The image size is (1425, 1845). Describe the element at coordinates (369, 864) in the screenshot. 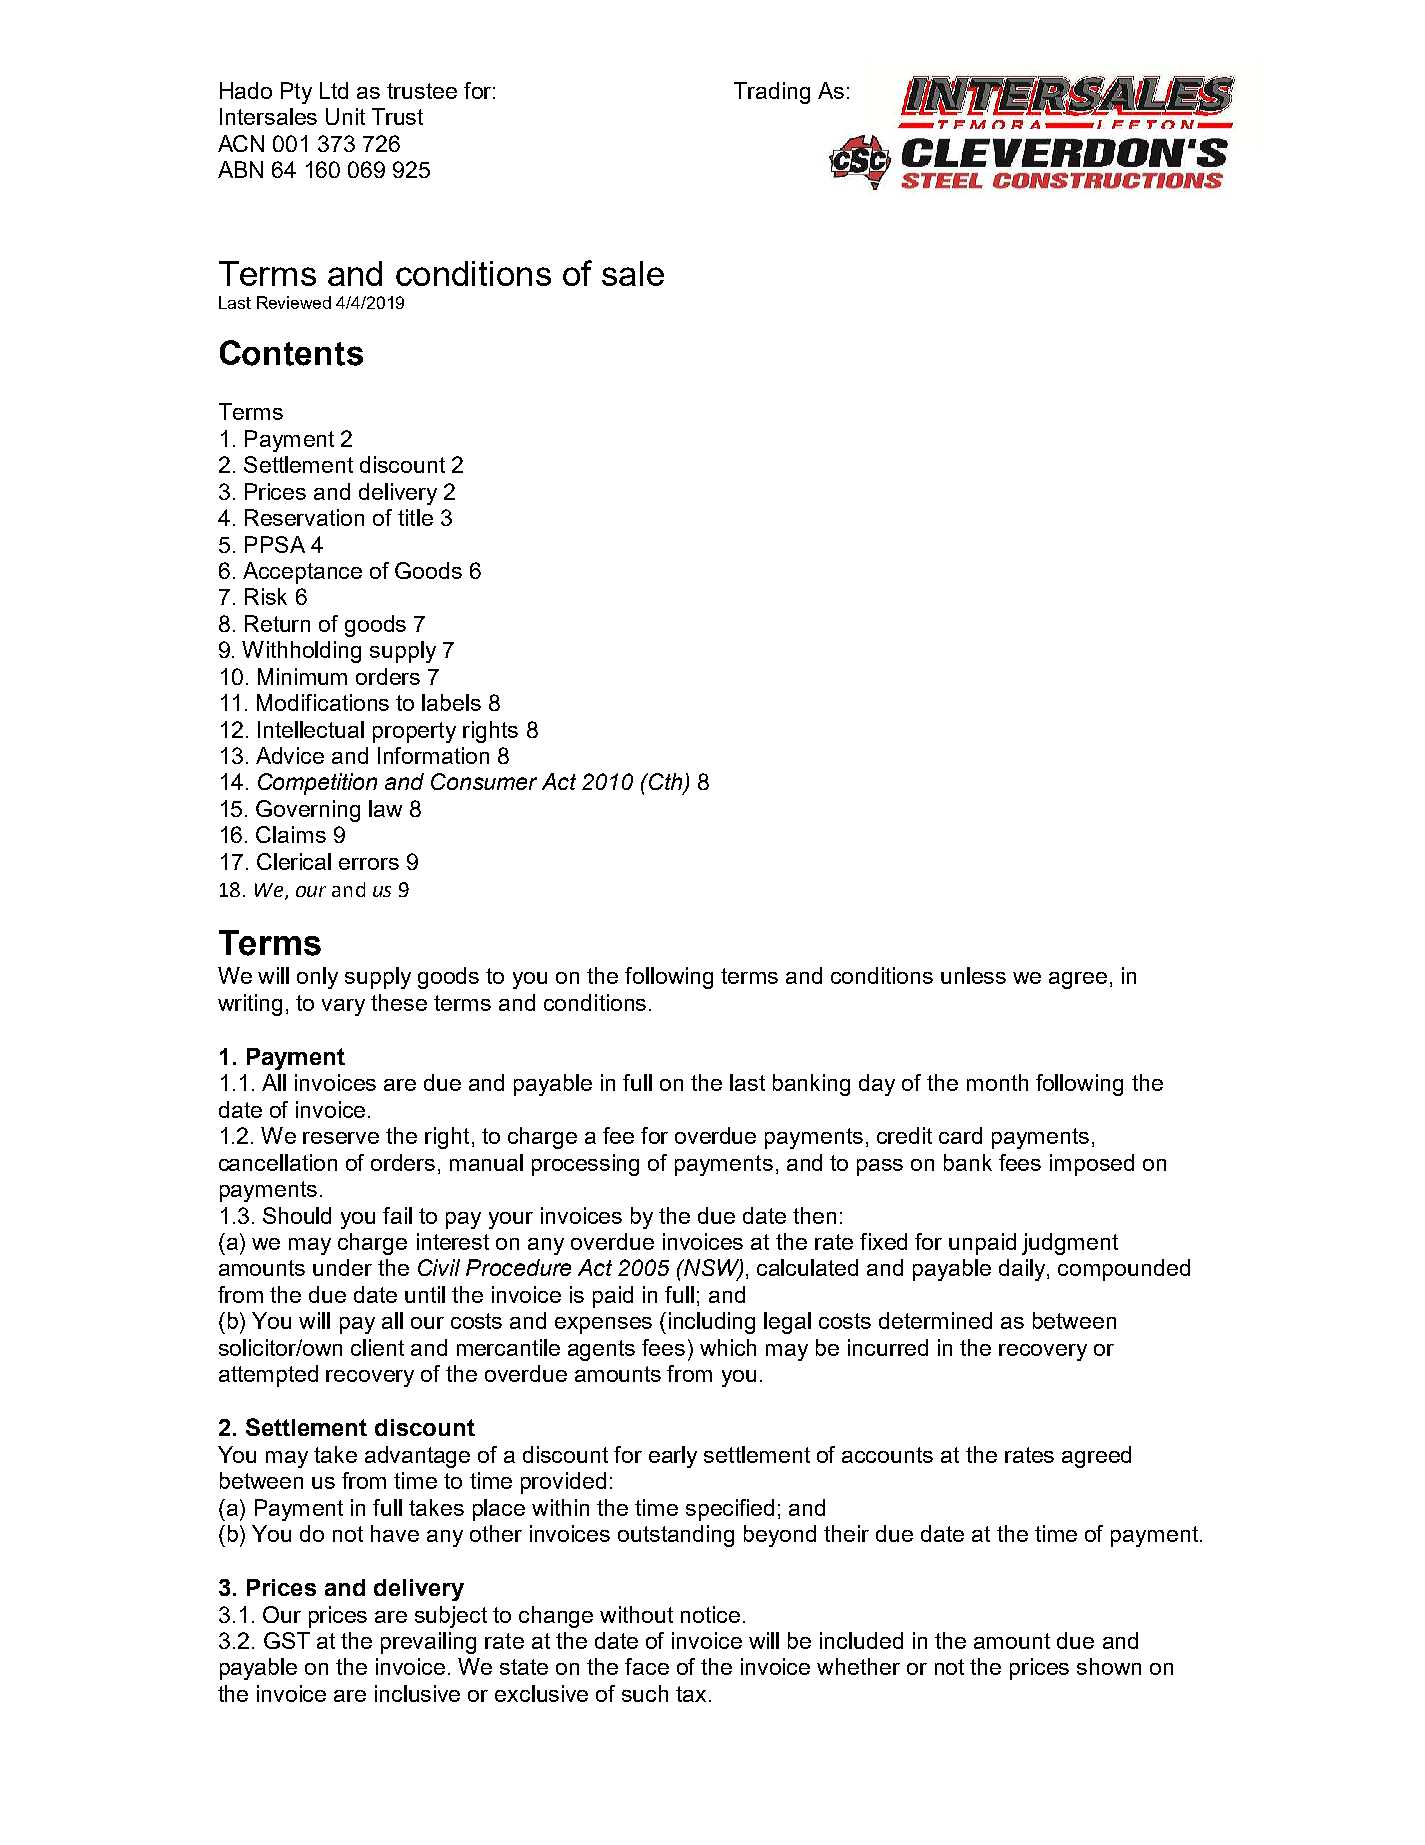

I see `errors` at that location.
